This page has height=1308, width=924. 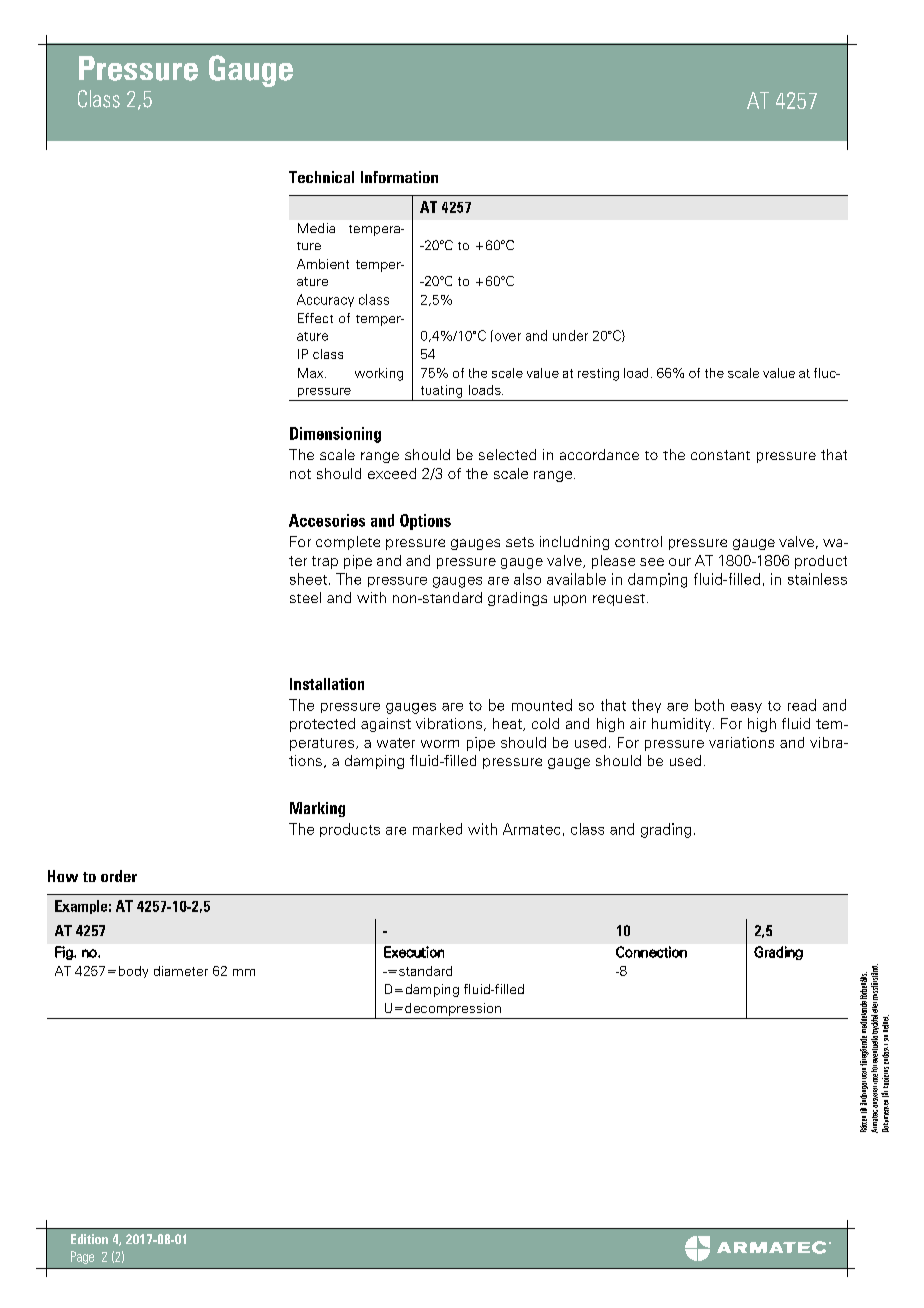 I want to click on Media, so click(x=316, y=228).
